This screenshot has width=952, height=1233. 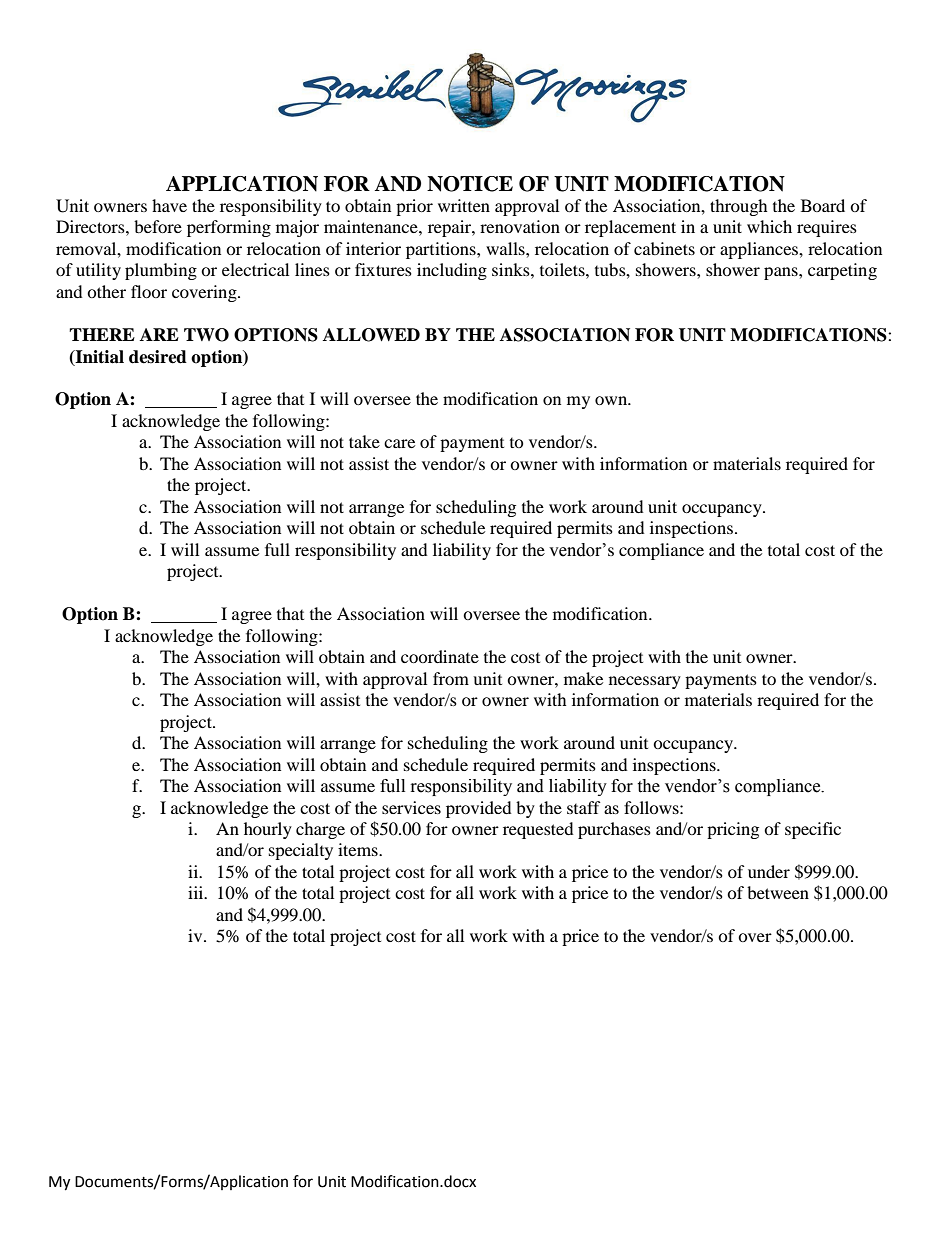 What do you see at coordinates (158, 357) in the screenshot?
I see `desired` at bounding box center [158, 357].
